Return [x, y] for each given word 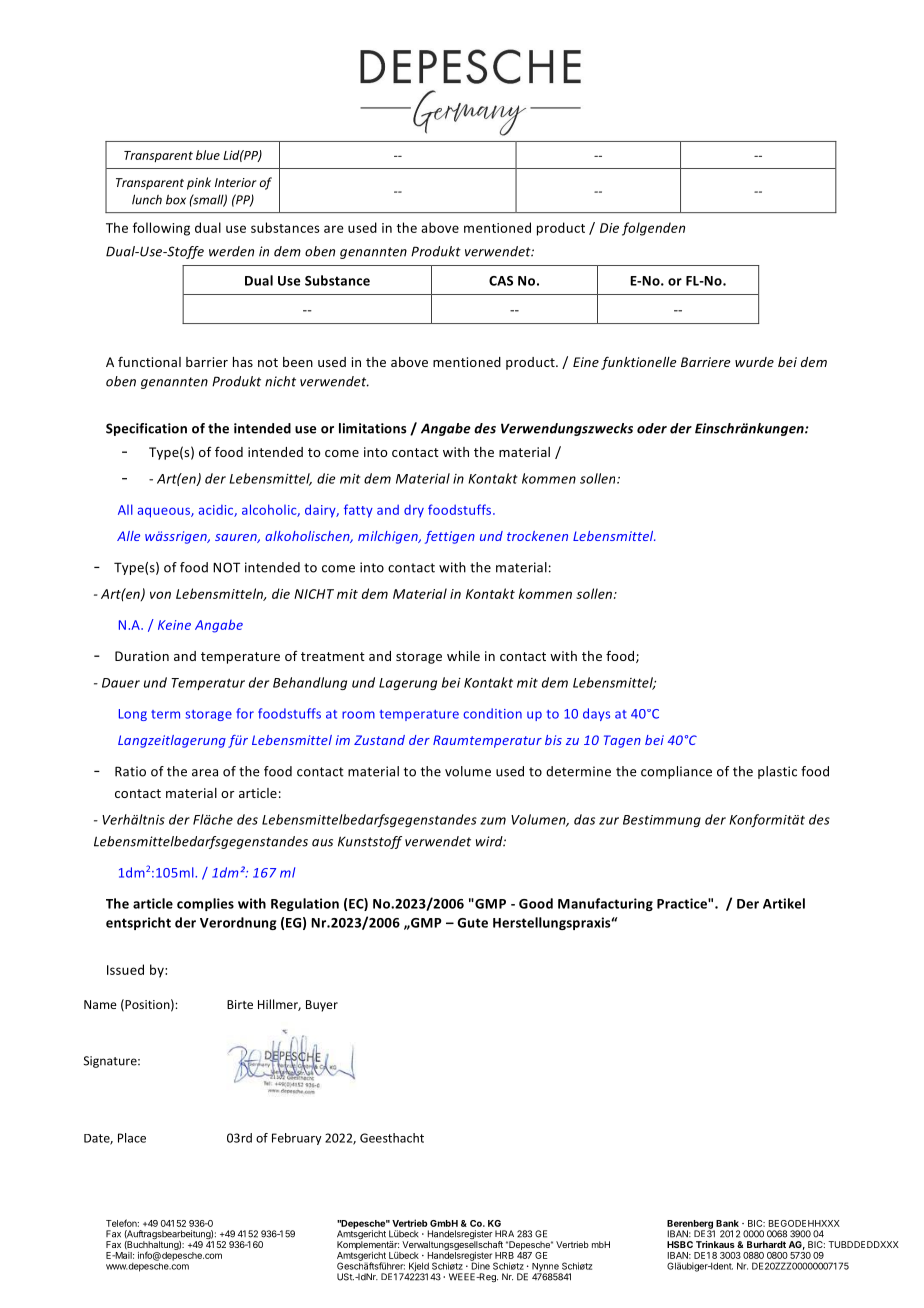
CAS [501, 281]
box [176, 199]
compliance [676, 772]
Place [132, 1138]
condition [492, 713]
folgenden [653, 229]
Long [133, 715]
